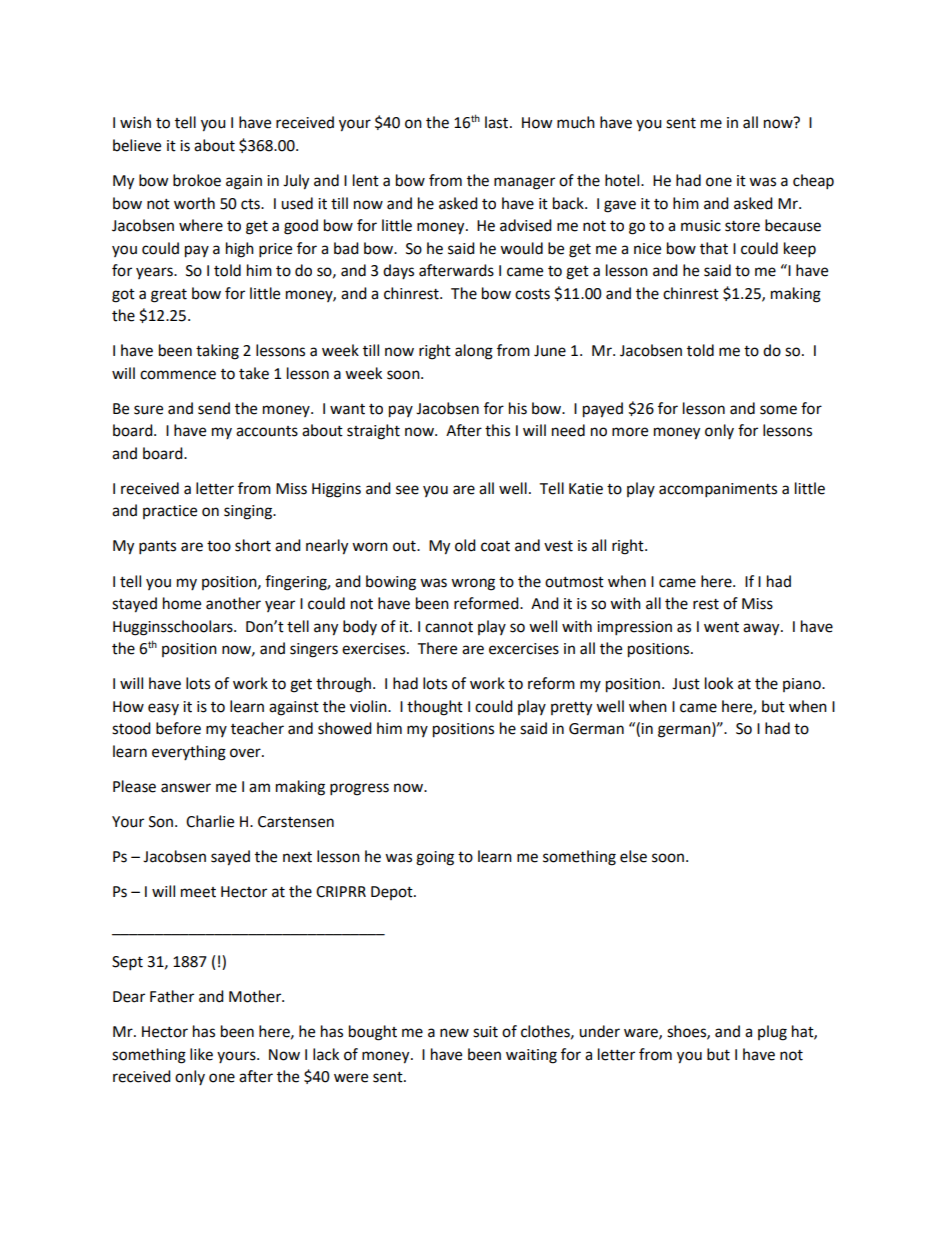  Describe the element at coordinates (473, 584) in the screenshot. I see `wrong` at that location.
